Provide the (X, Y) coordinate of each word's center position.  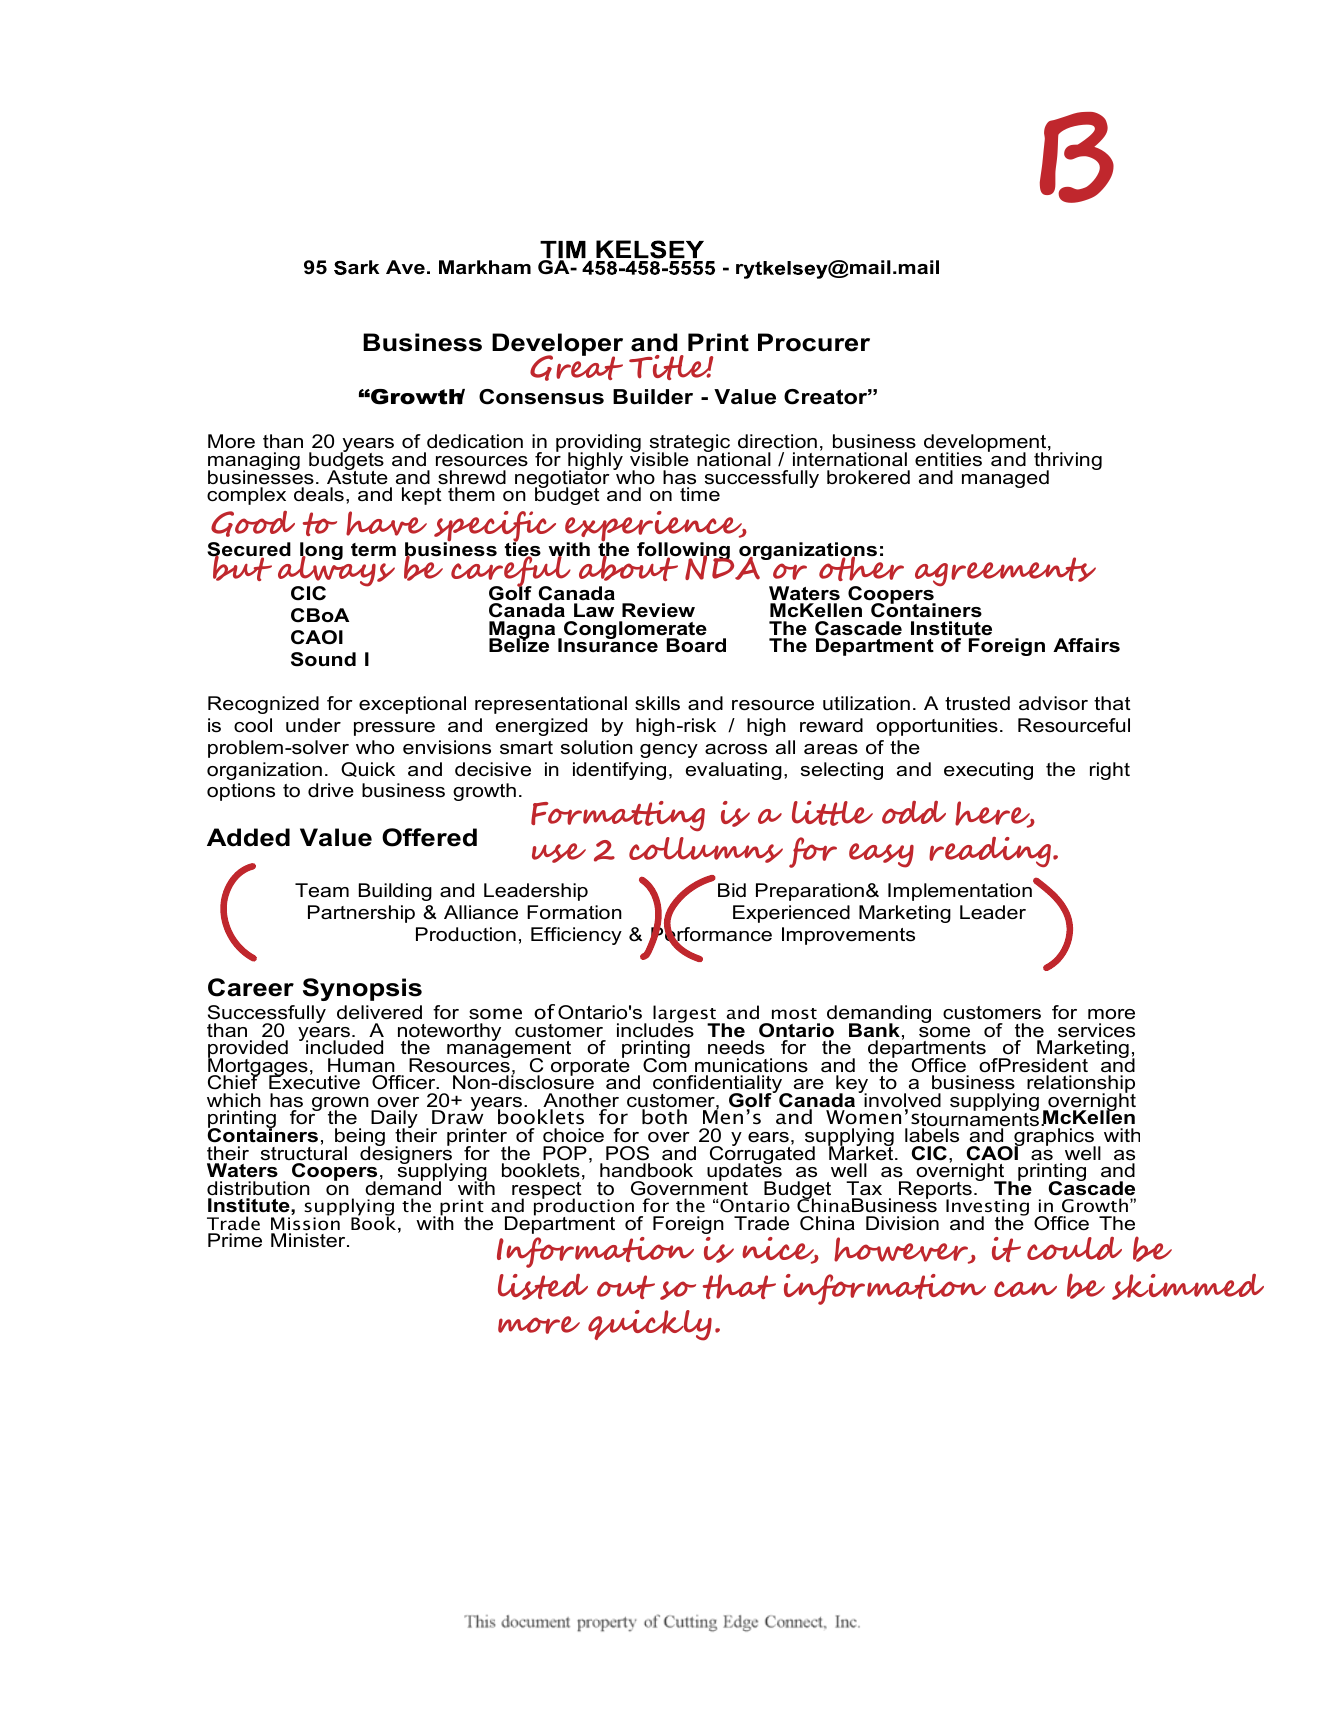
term (373, 550)
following (684, 552)
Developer (557, 346)
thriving (1068, 461)
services (1096, 1030)
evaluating (734, 771)
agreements (1005, 571)
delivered (379, 1012)
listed (543, 1287)
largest (685, 1015)
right (1110, 771)
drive (331, 790)
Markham (485, 267)
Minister (309, 1240)
